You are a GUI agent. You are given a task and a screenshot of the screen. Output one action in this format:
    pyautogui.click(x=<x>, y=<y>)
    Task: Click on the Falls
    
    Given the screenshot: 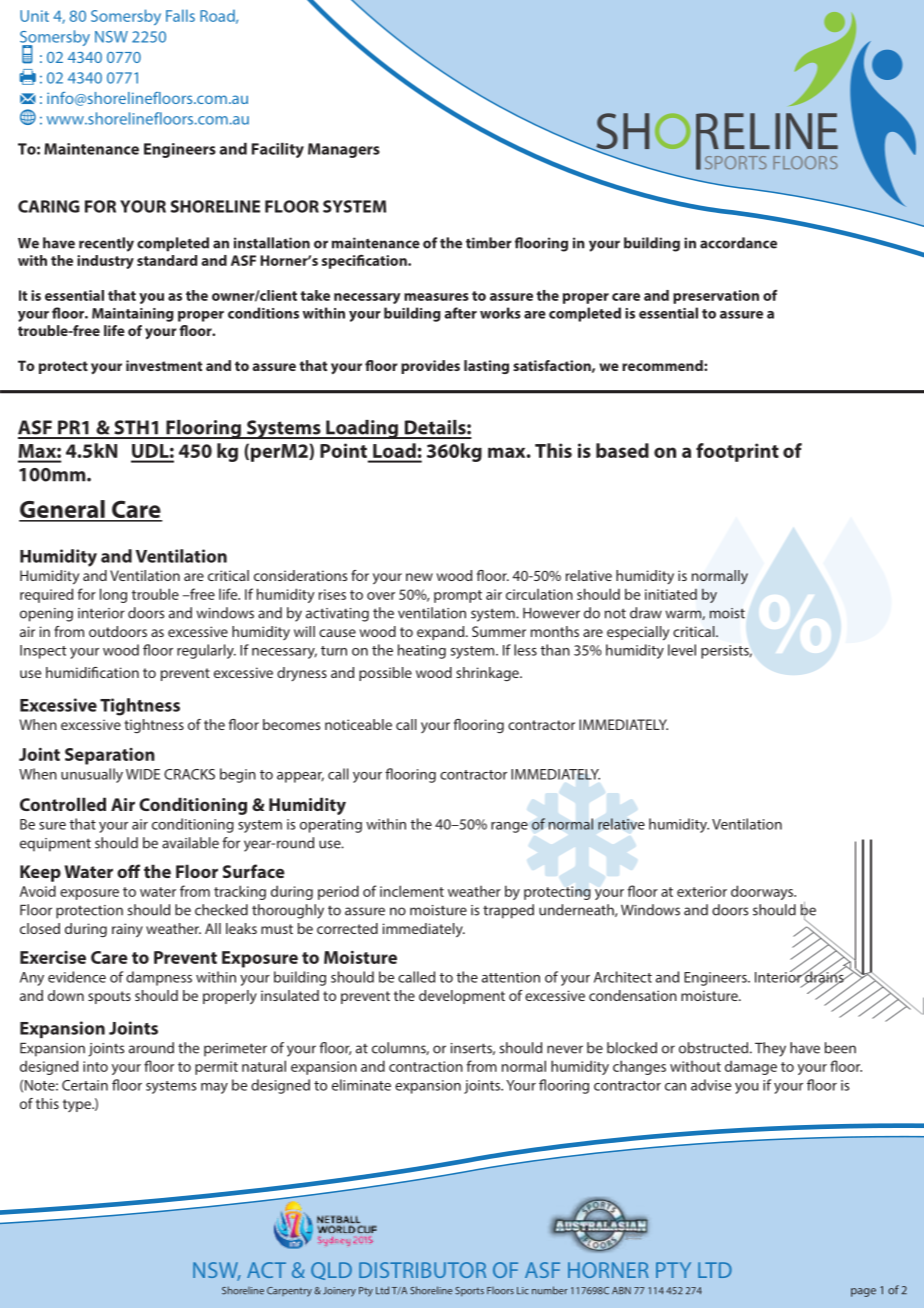 What is the action you would take?
    pyautogui.click(x=180, y=15)
